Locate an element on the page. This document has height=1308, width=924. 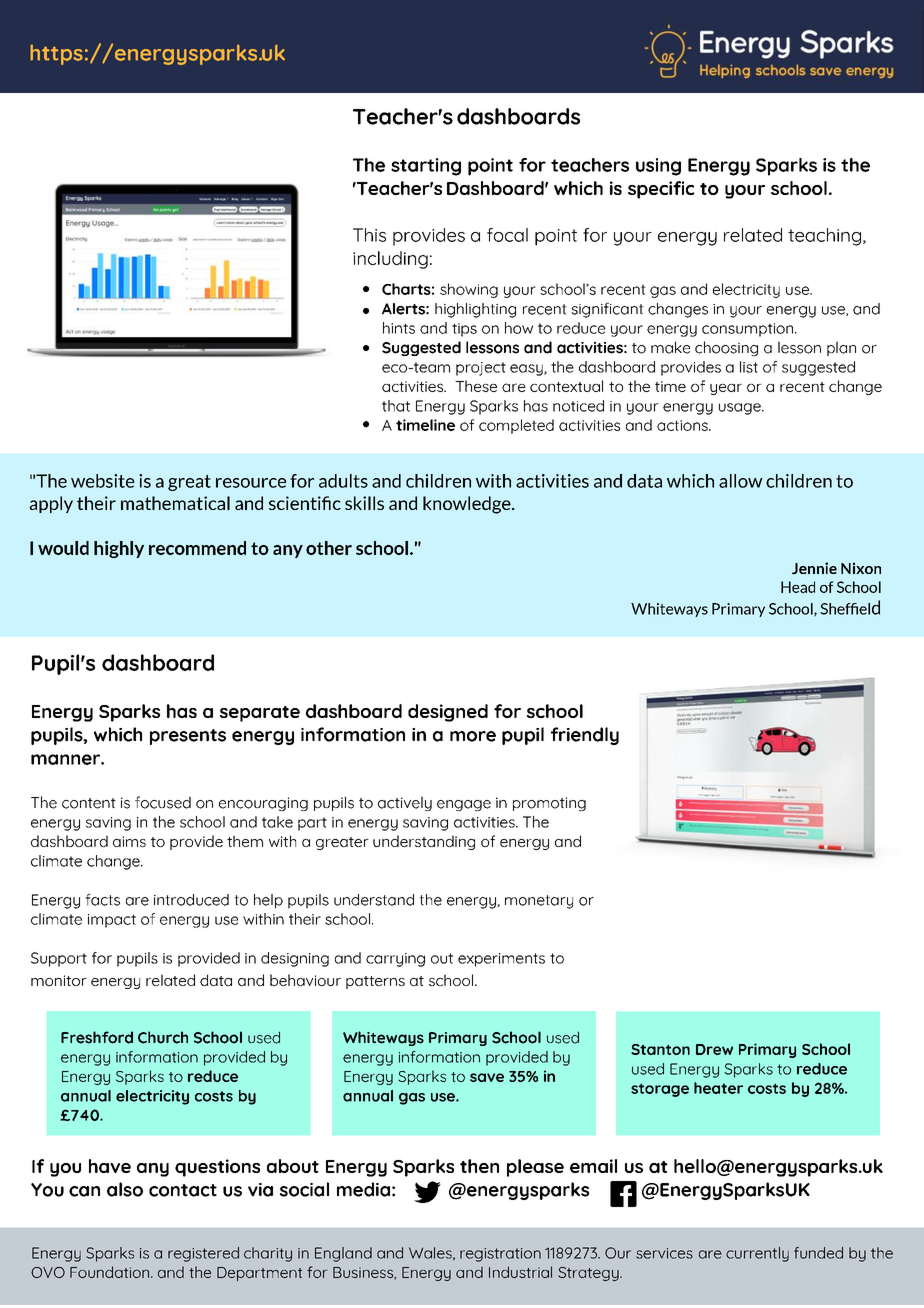
save is located at coordinates (487, 1077).
